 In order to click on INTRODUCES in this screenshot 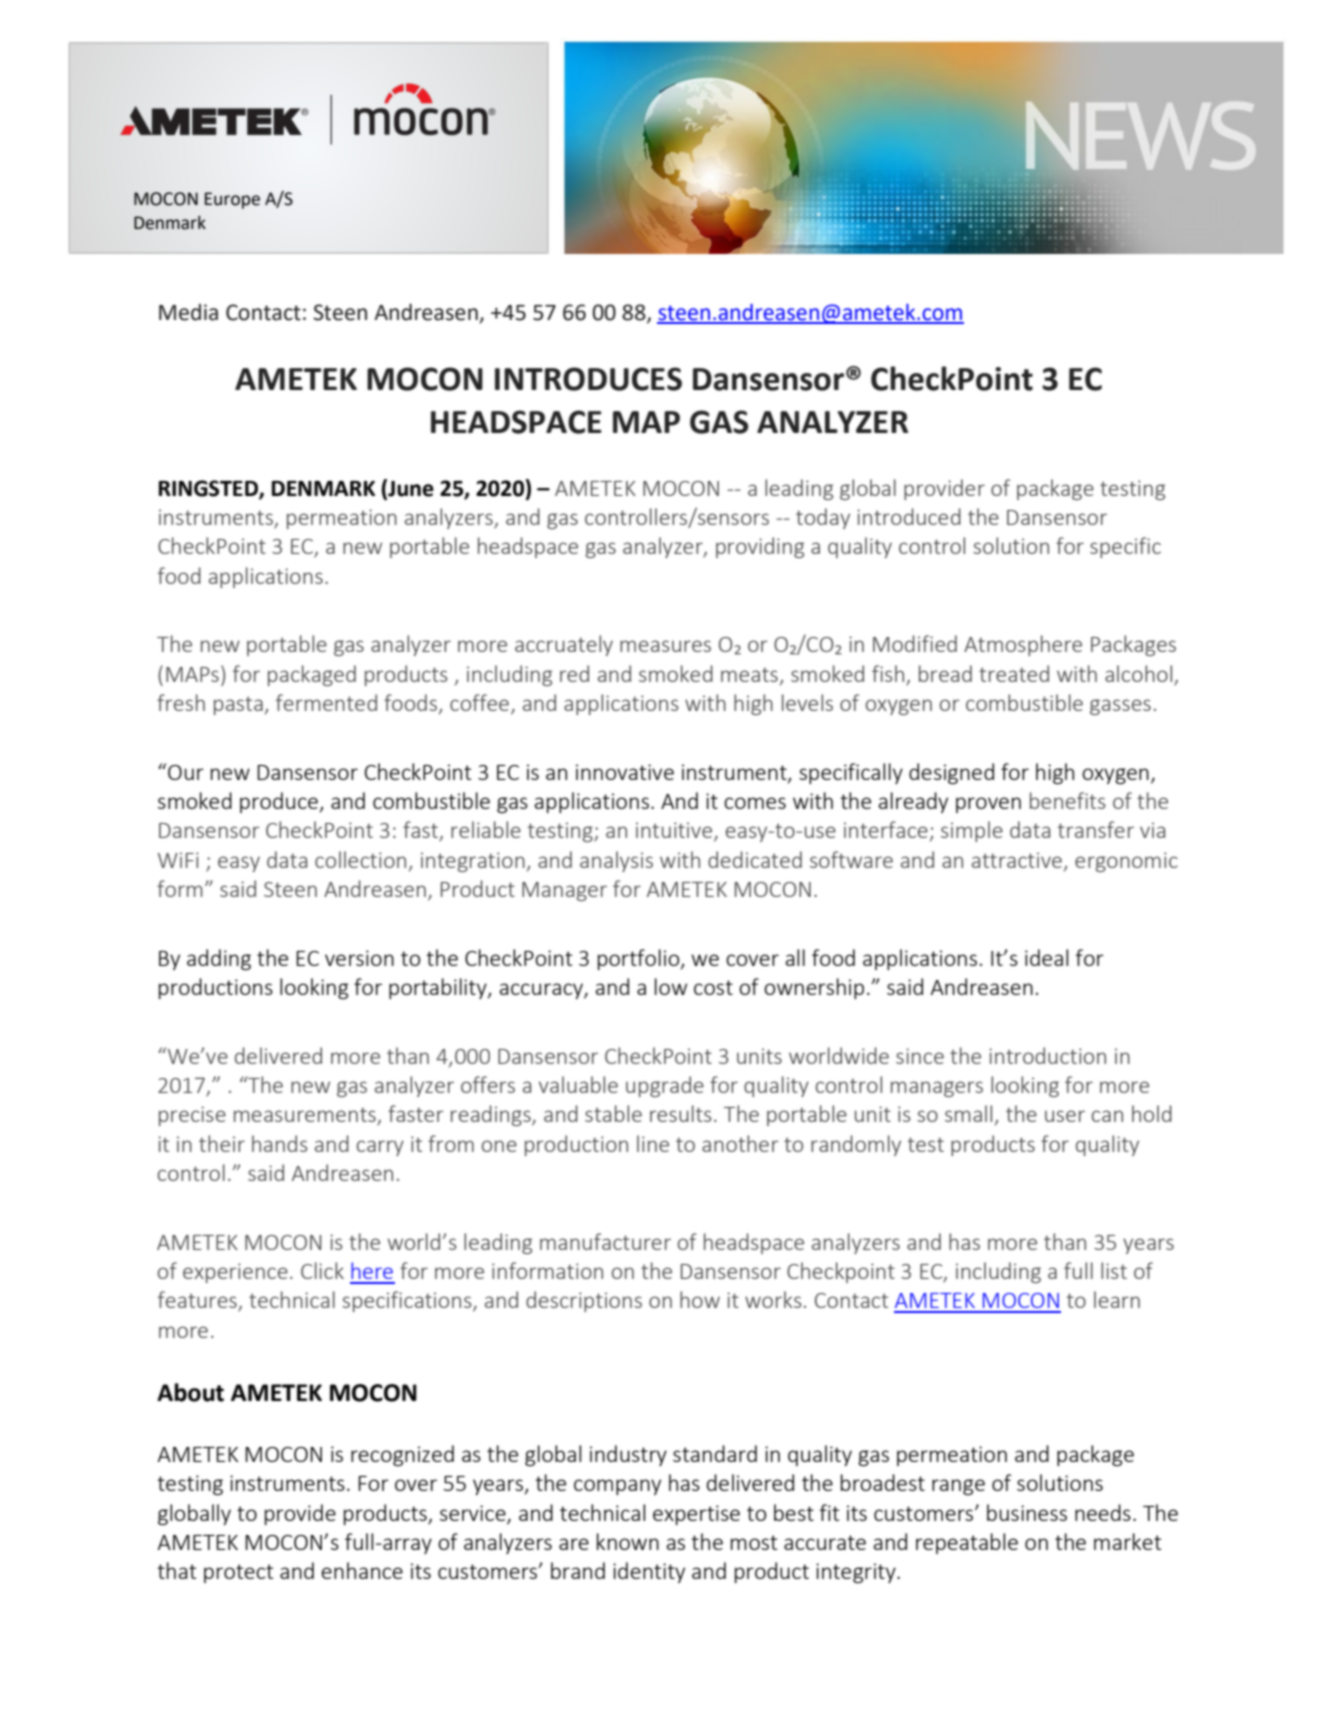, I will do `click(588, 379)`.
